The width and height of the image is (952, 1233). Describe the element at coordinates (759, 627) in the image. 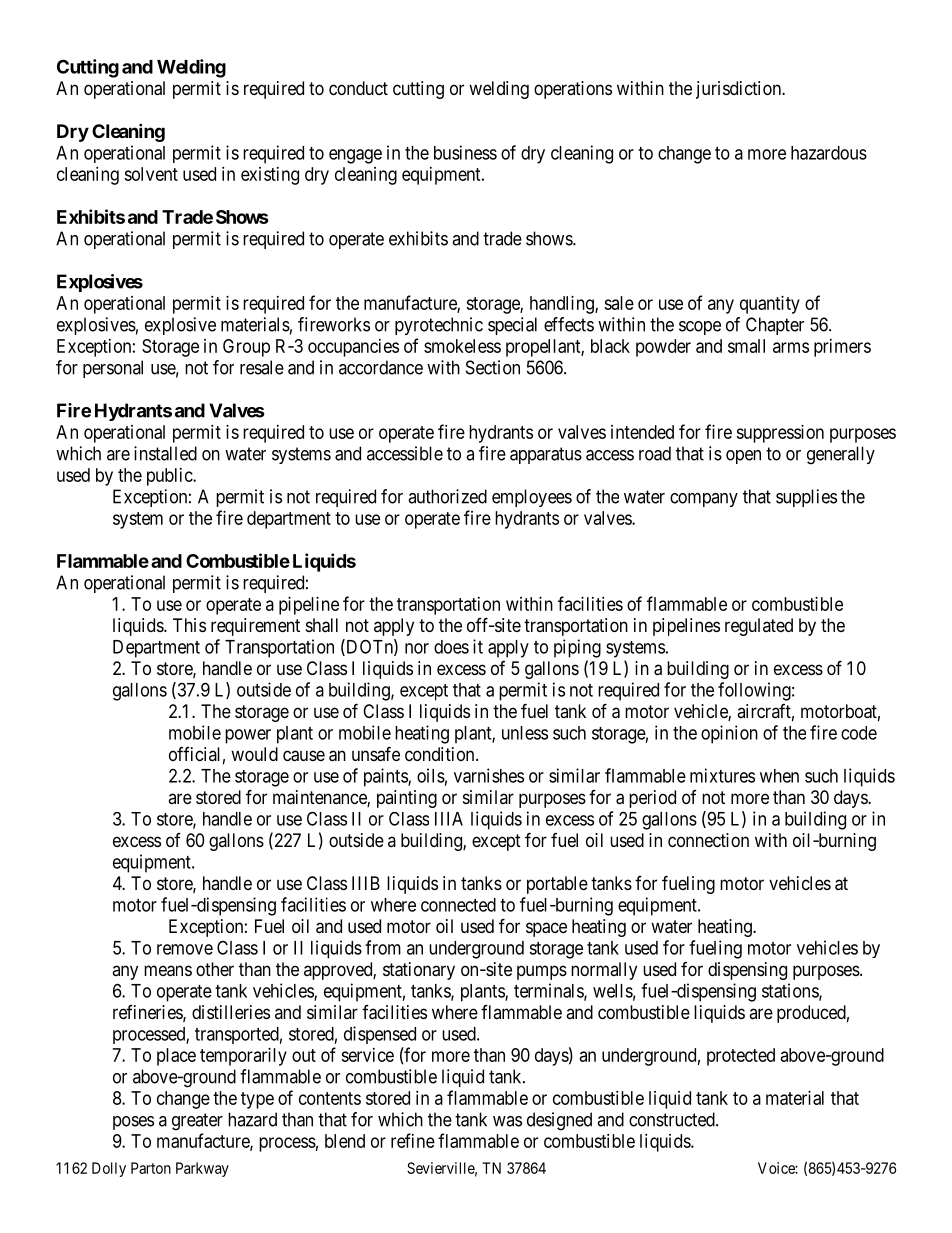

I see `regulated` at that location.
